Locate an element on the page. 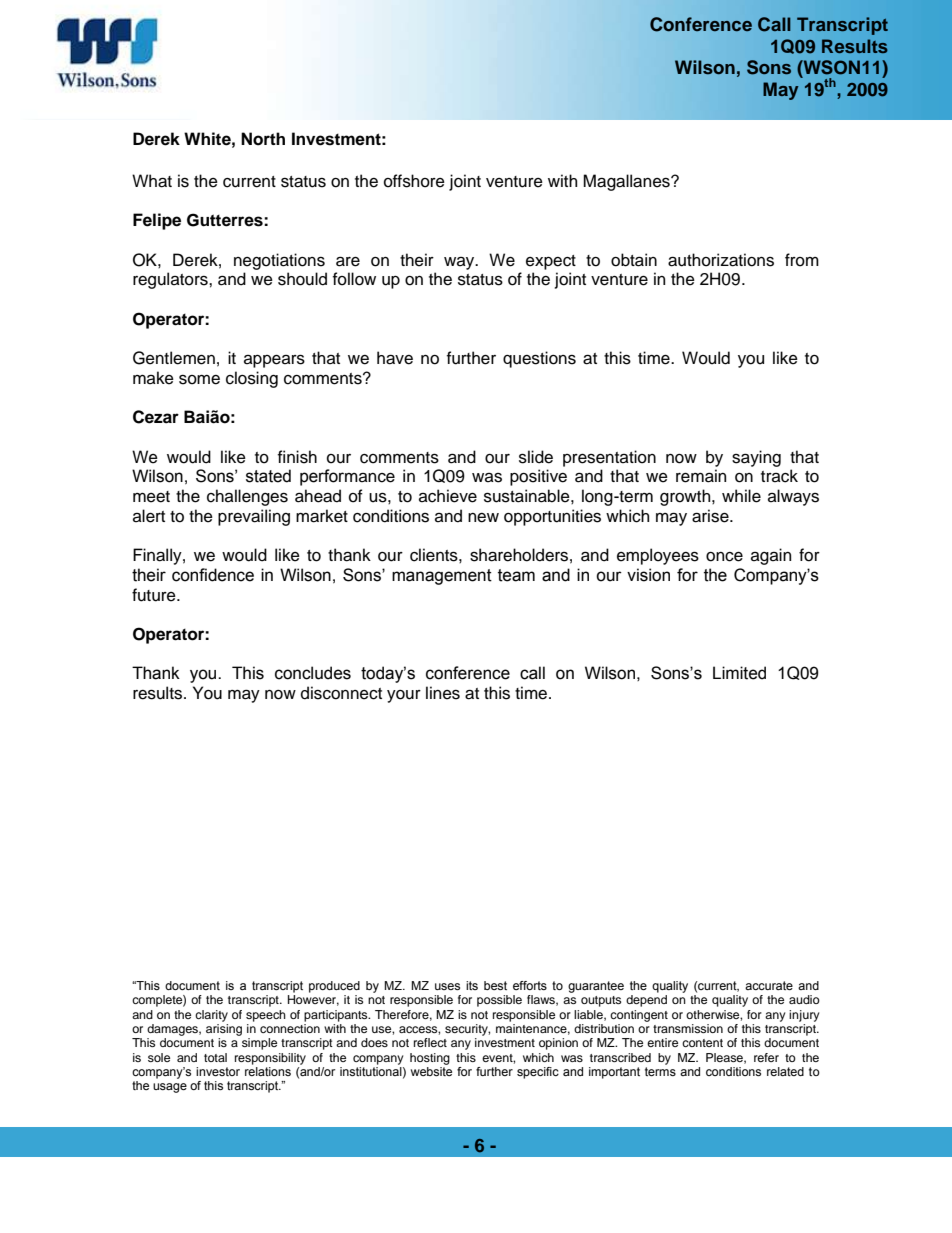 The width and height of the document is (952, 1233). disconnect is located at coordinates (341, 693).
